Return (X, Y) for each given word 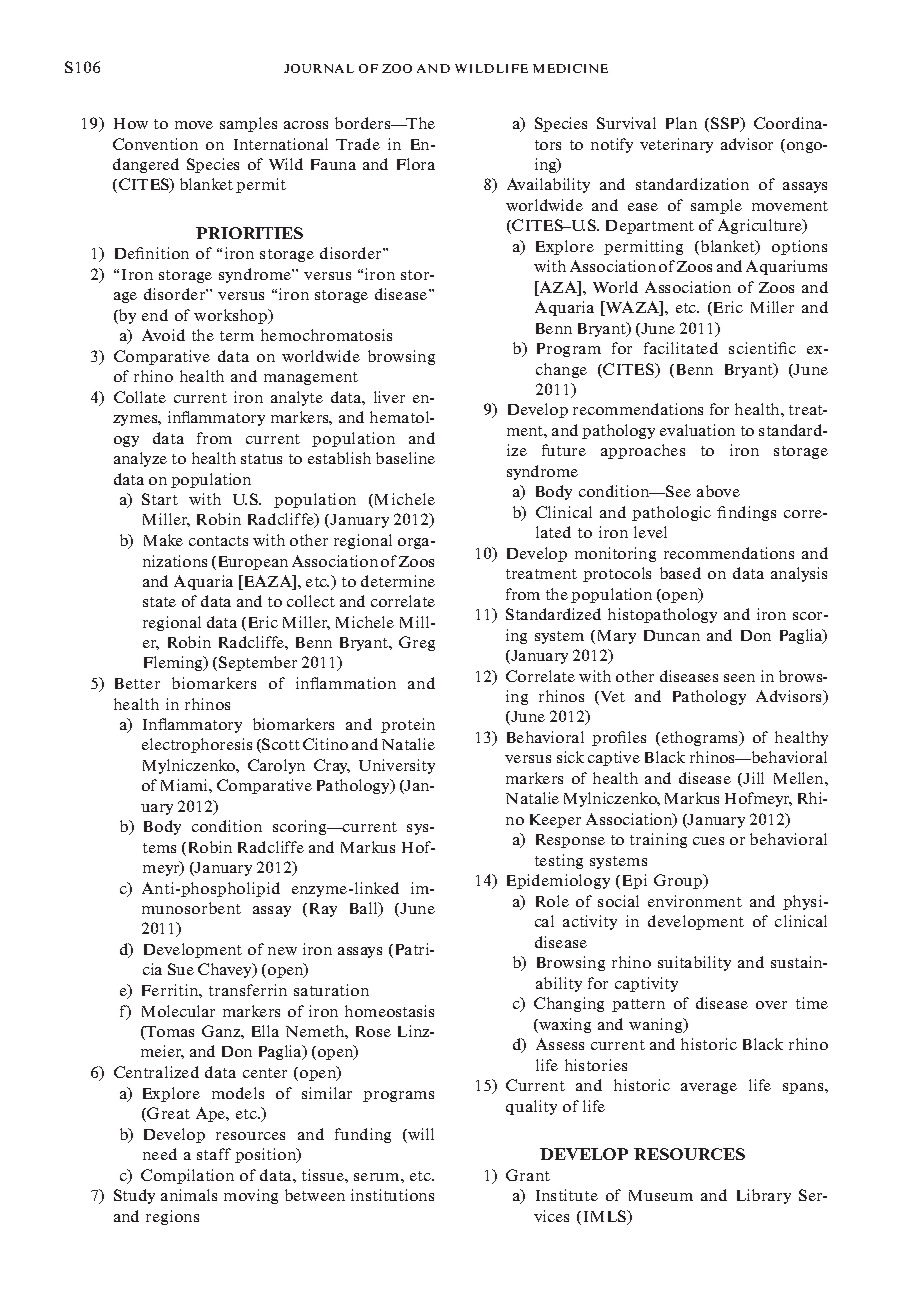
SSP (726, 124)
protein (408, 725)
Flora (416, 164)
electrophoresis (197, 745)
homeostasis (389, 1011)
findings (746, 513)
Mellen (800, 778)
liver (389, 397)
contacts (218, 541)
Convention (155, 144)
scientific (762, 348)
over (771, 1005)
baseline (405, 458)
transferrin (248, 990)
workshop (232, 316)
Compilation (187, 1176)
